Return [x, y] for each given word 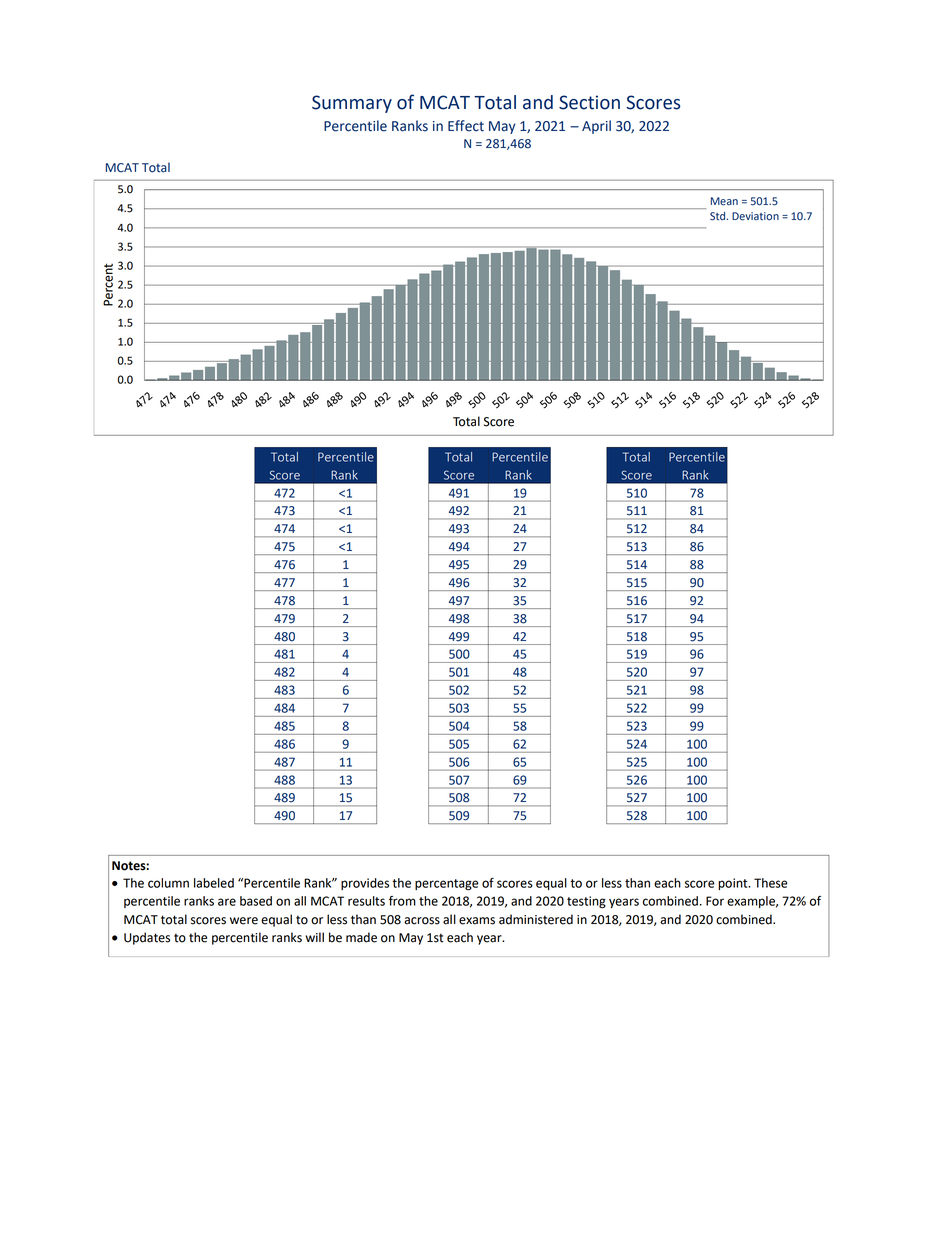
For [715, 901]
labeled [214, 883]
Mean [724, 201]
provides [365, 884]
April [596, 127]
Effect [466, 126]
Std [719, 216]
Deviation [755, 216]
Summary [352, 104]
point [734, 884]
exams [477, 921]
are [227, 902]
